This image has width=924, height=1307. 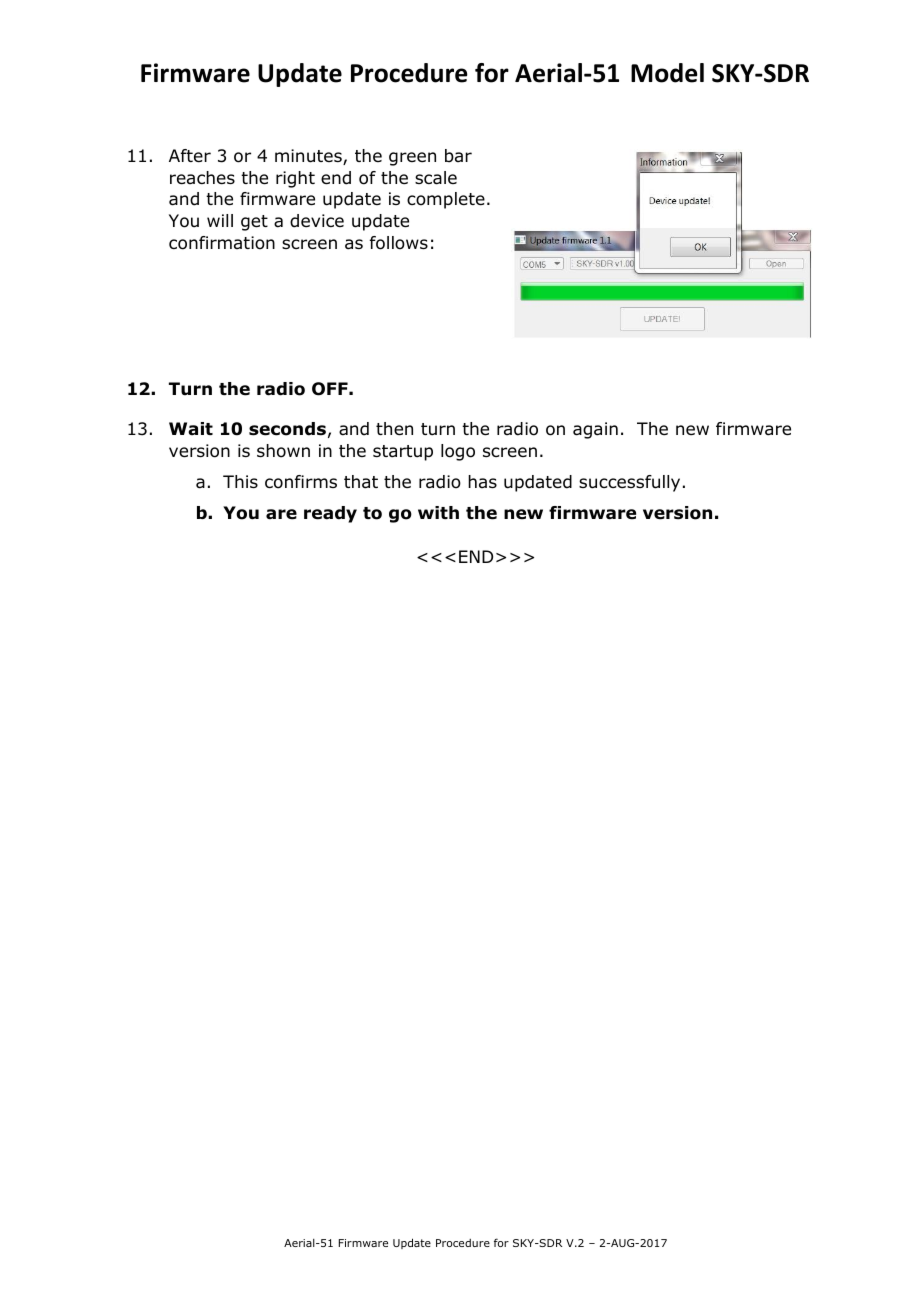 What do you see at coordinates (629, 483) in the image?
I see `successfully` at bounding box center [629, 483].
